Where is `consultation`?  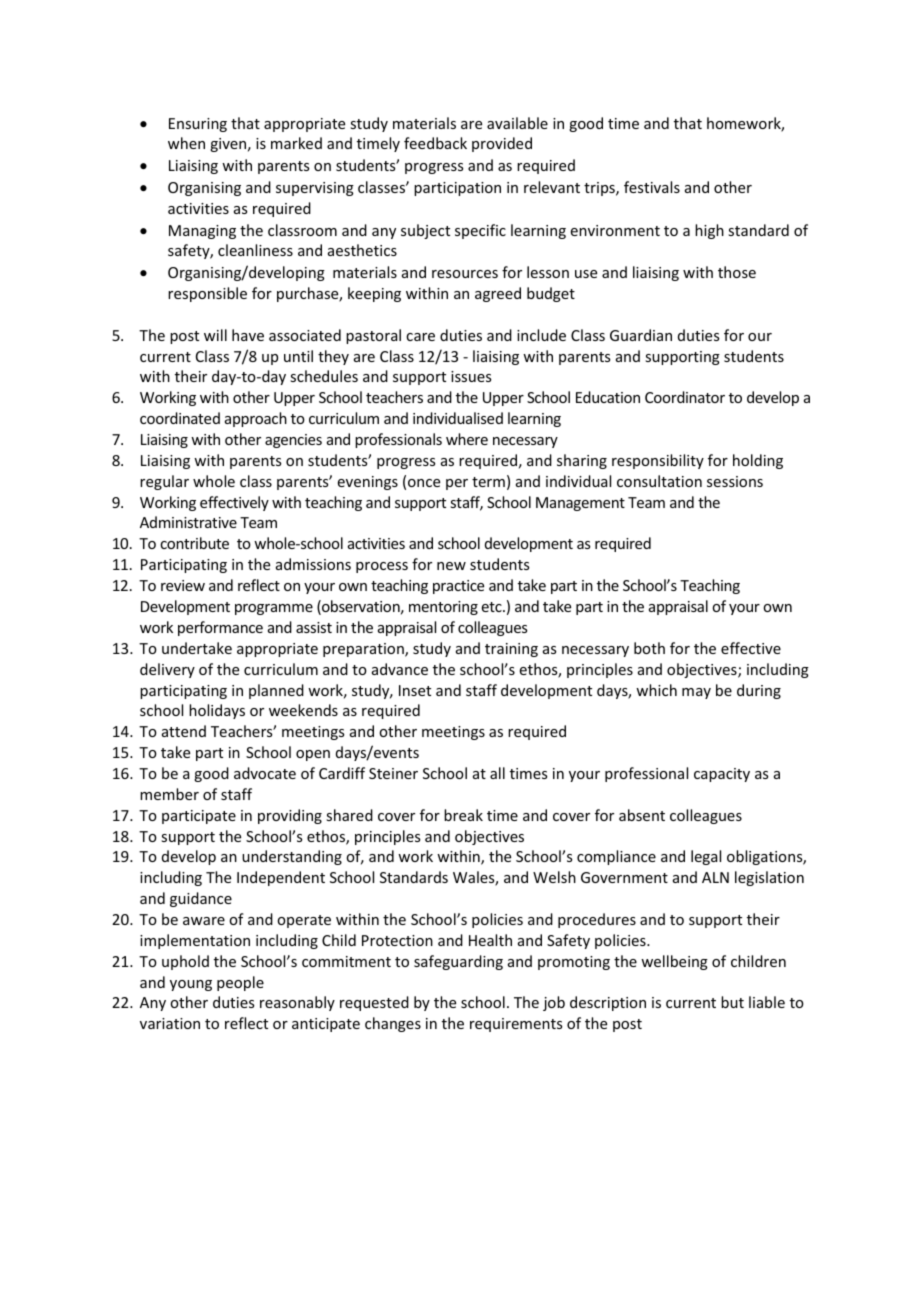
consultation is located at coordinates (659, 481).
